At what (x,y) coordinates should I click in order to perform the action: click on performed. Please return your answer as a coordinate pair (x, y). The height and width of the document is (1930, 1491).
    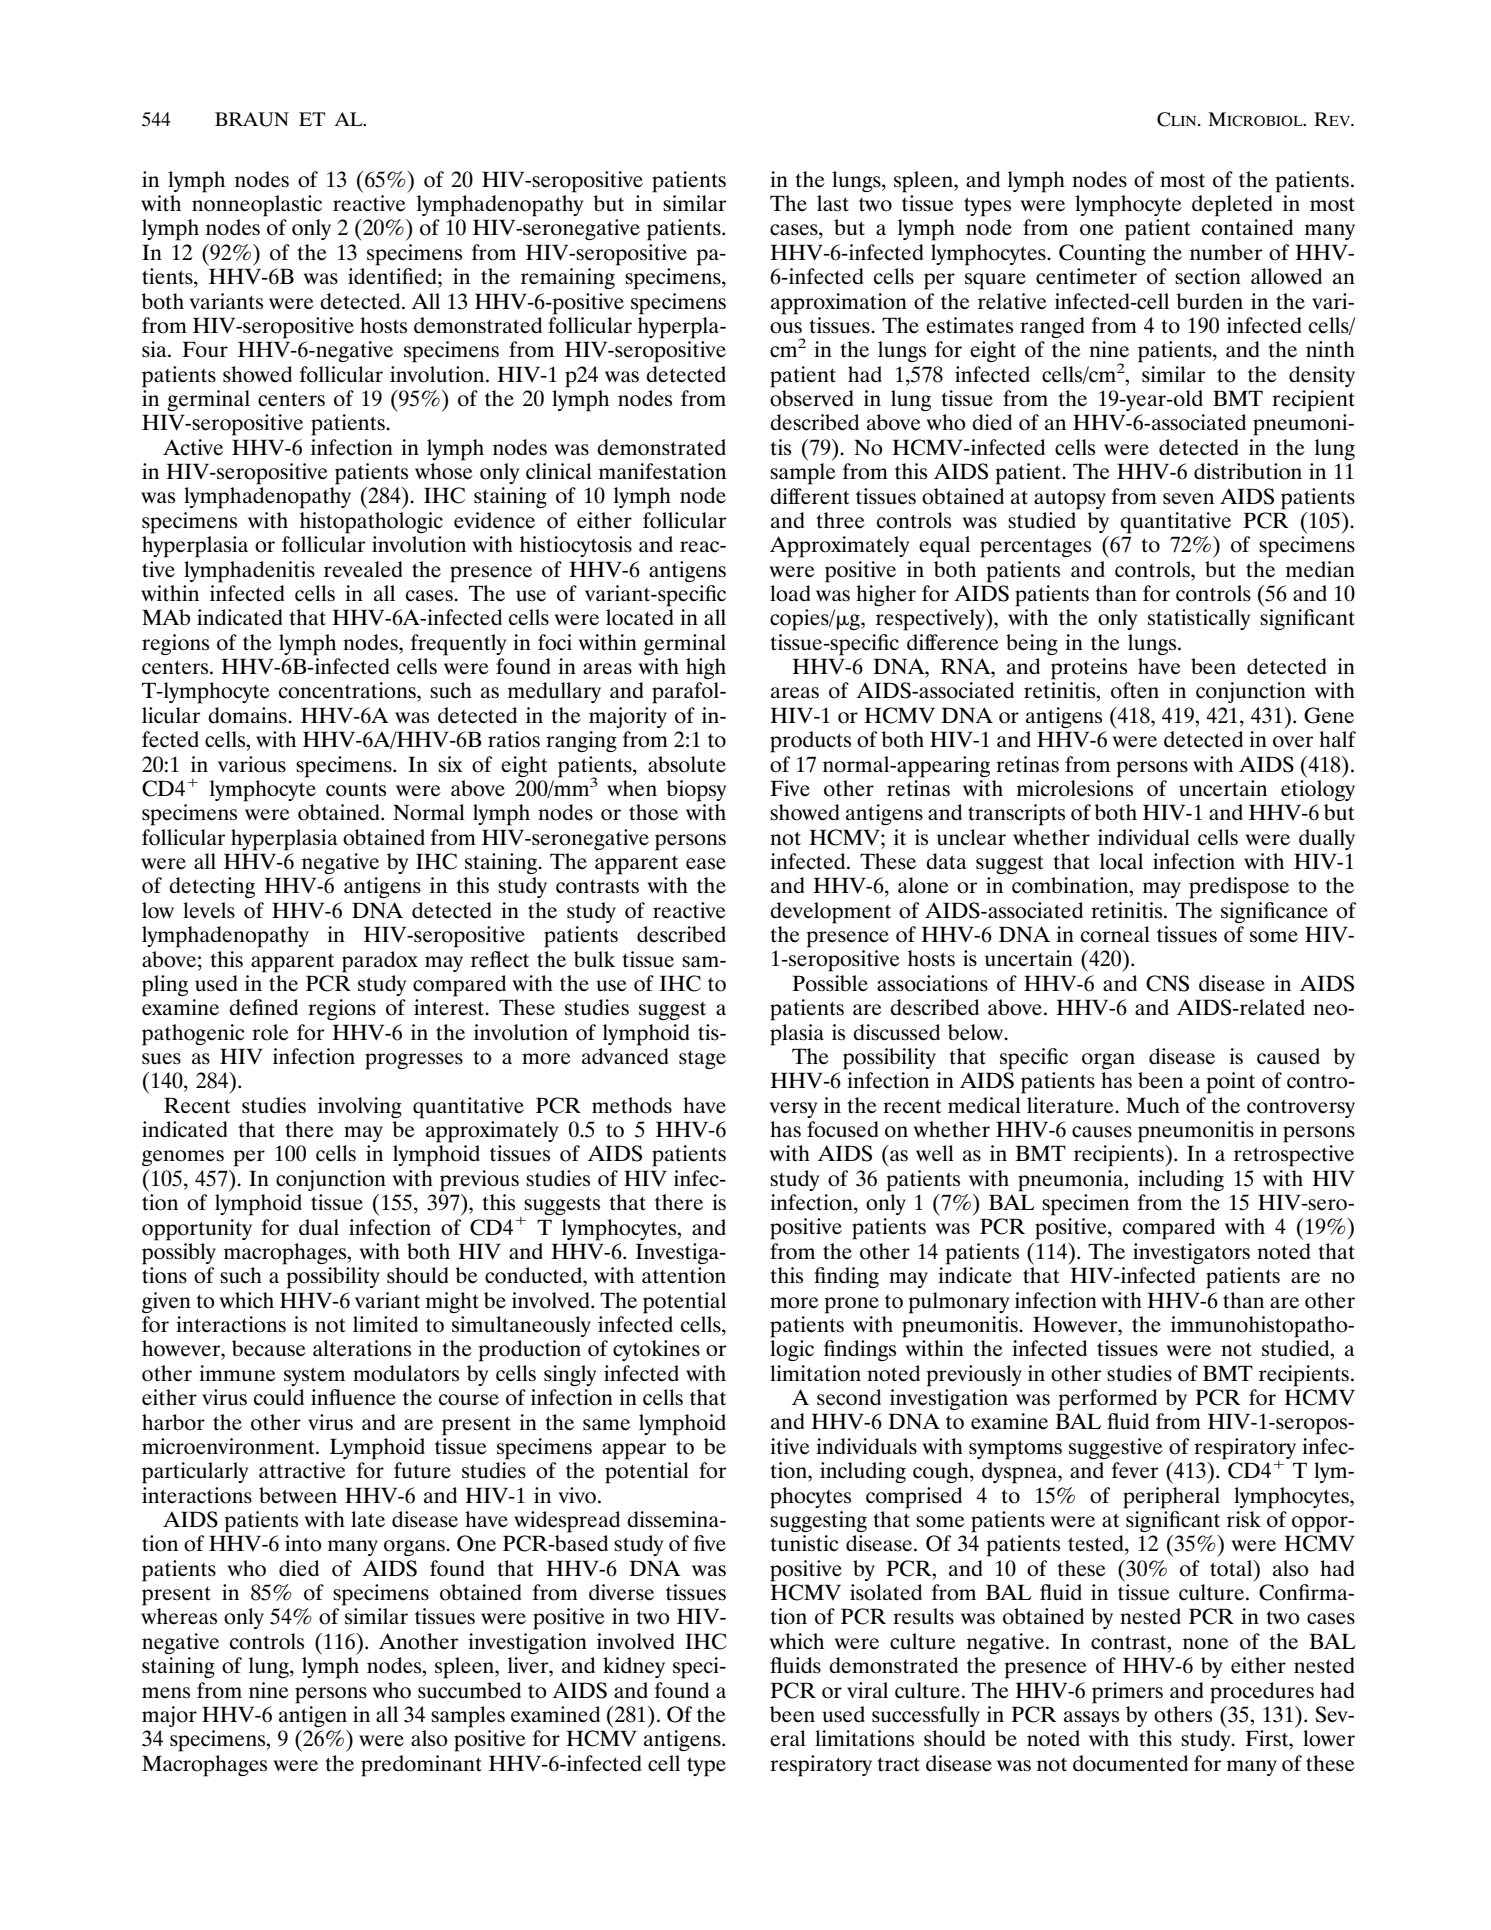
    Looking at the image, I should click on (1107, 1400).
